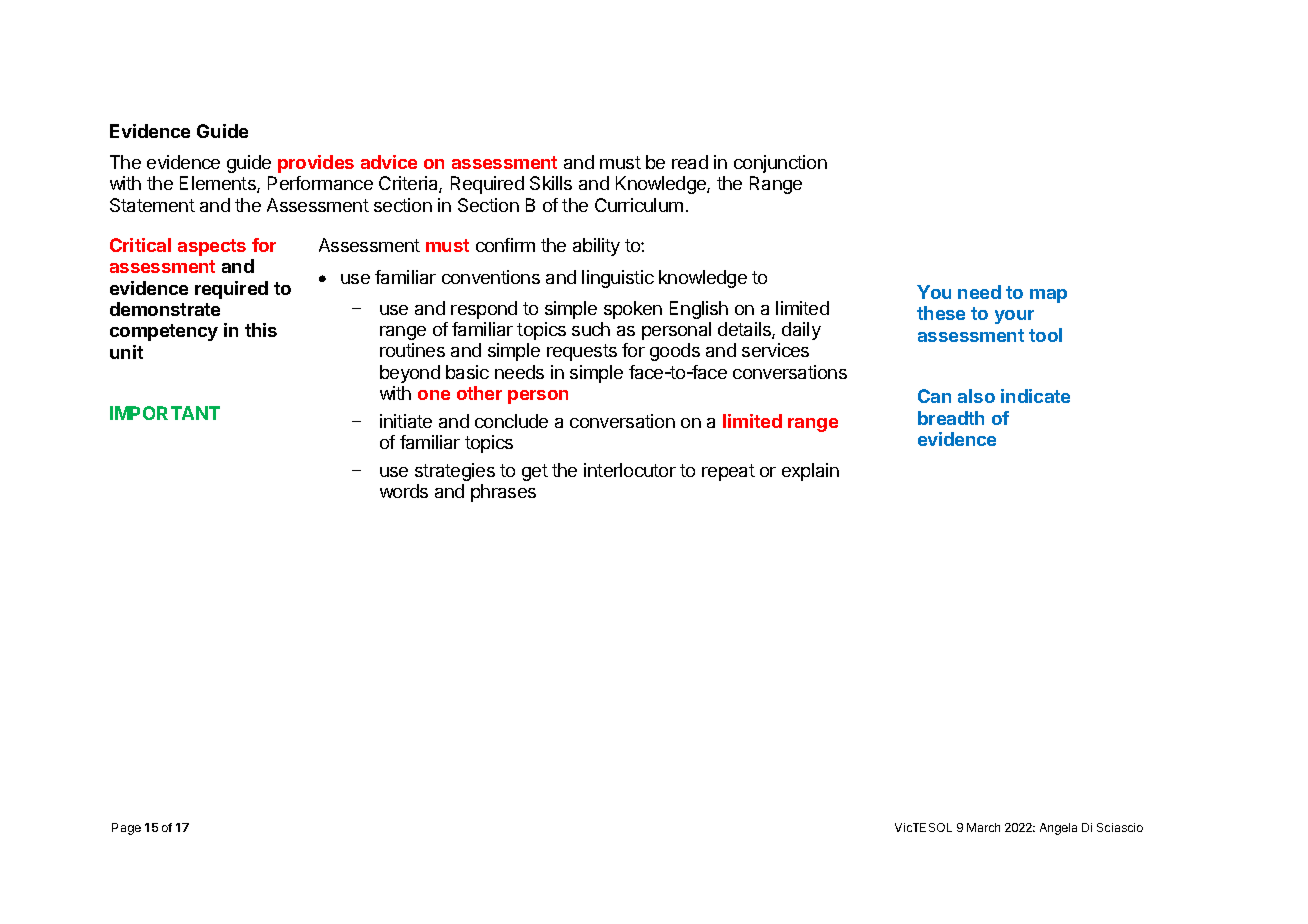 The height and width of the screenshot is (924, 1308). Describe the element at coordinates (780, 164) in the screenshot. I see `conjunction` at that location.
